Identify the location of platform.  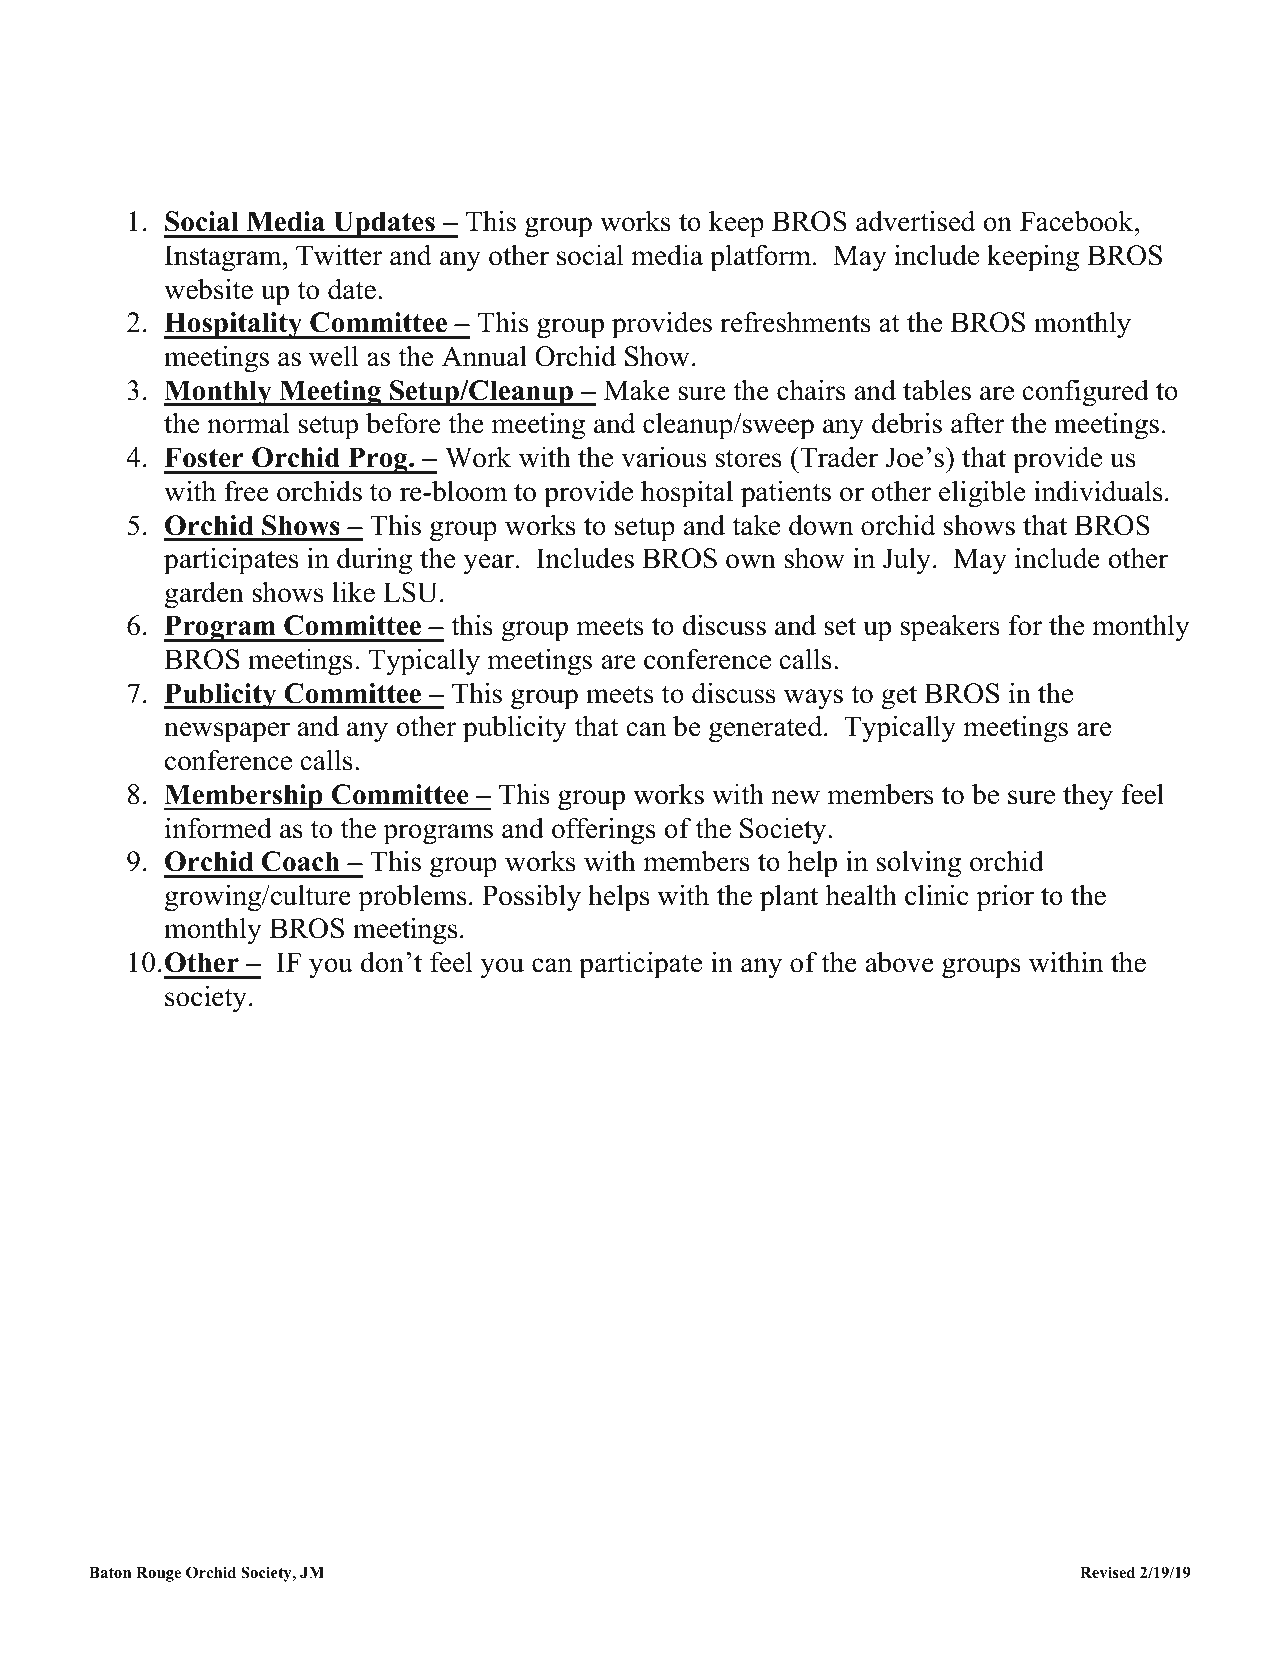
(762, 258).
